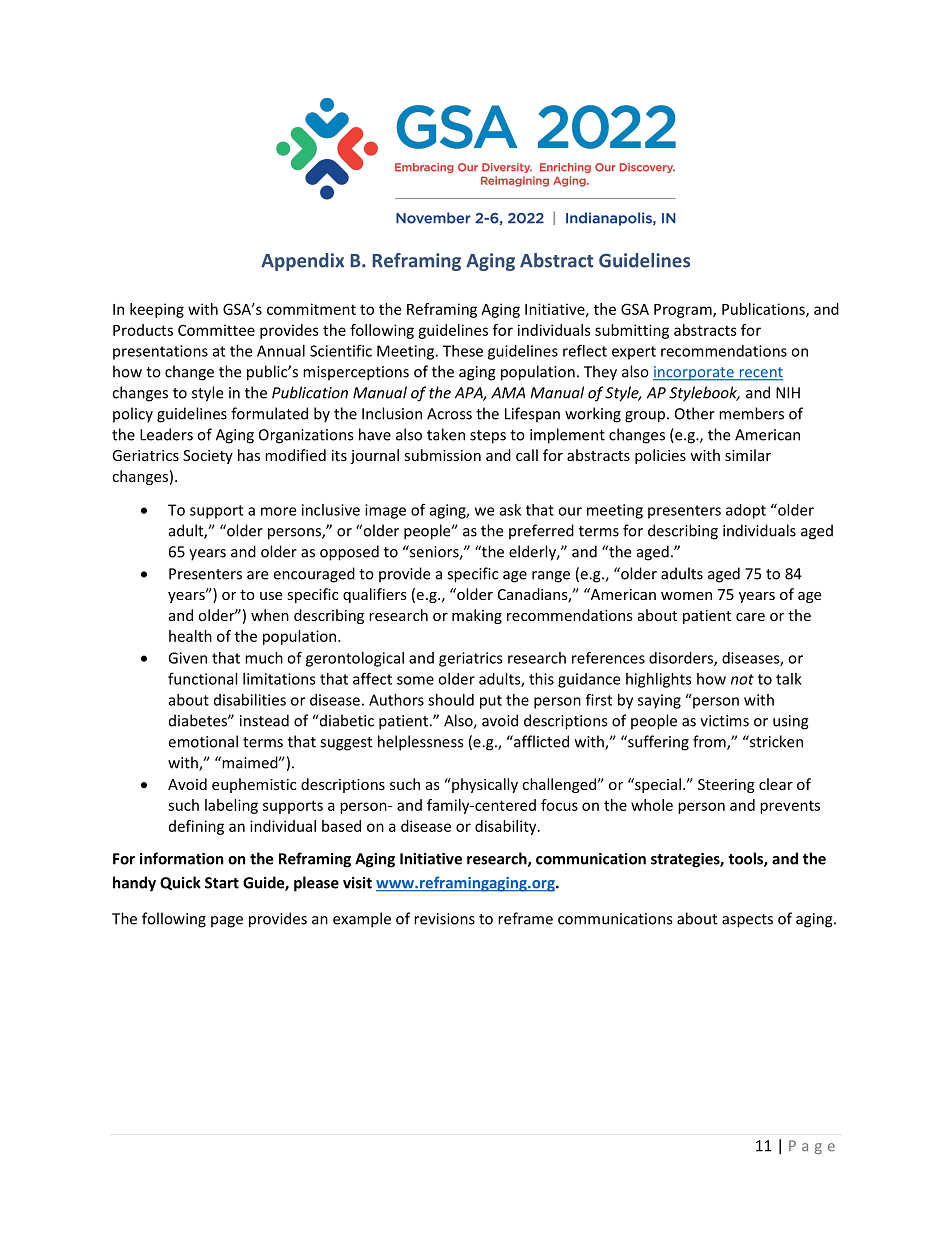  I want to click on keeping, so click(157, 310).
